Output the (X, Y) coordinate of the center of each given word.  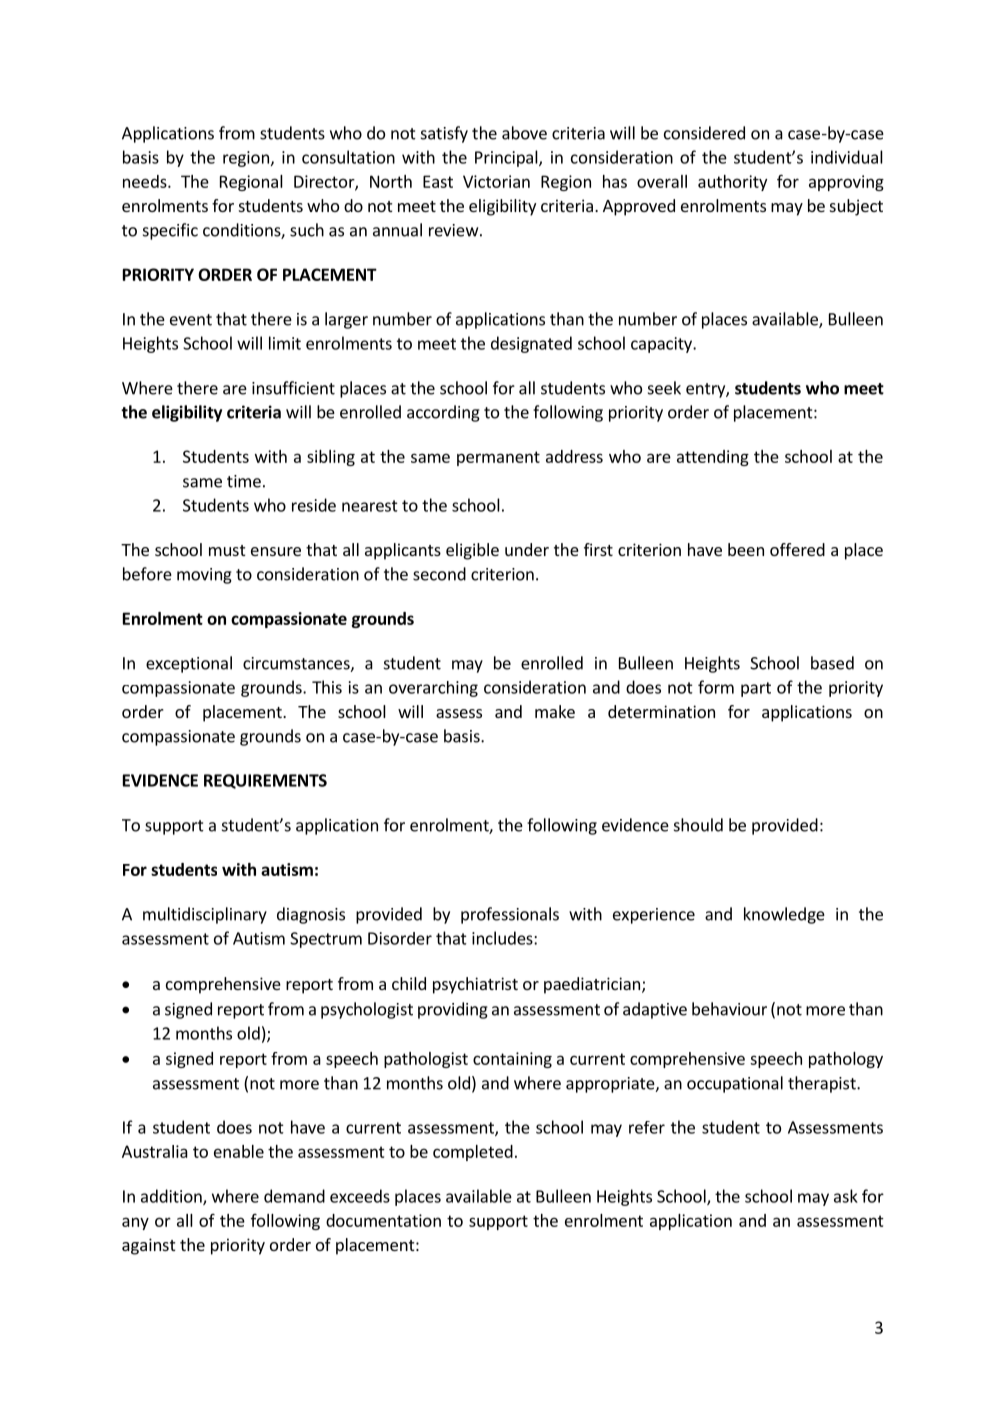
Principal (507, 158)
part (756, 689)
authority (732, 183)
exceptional (189, 664)
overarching (433, 689)
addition (172, 1197)
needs (146, 181)
